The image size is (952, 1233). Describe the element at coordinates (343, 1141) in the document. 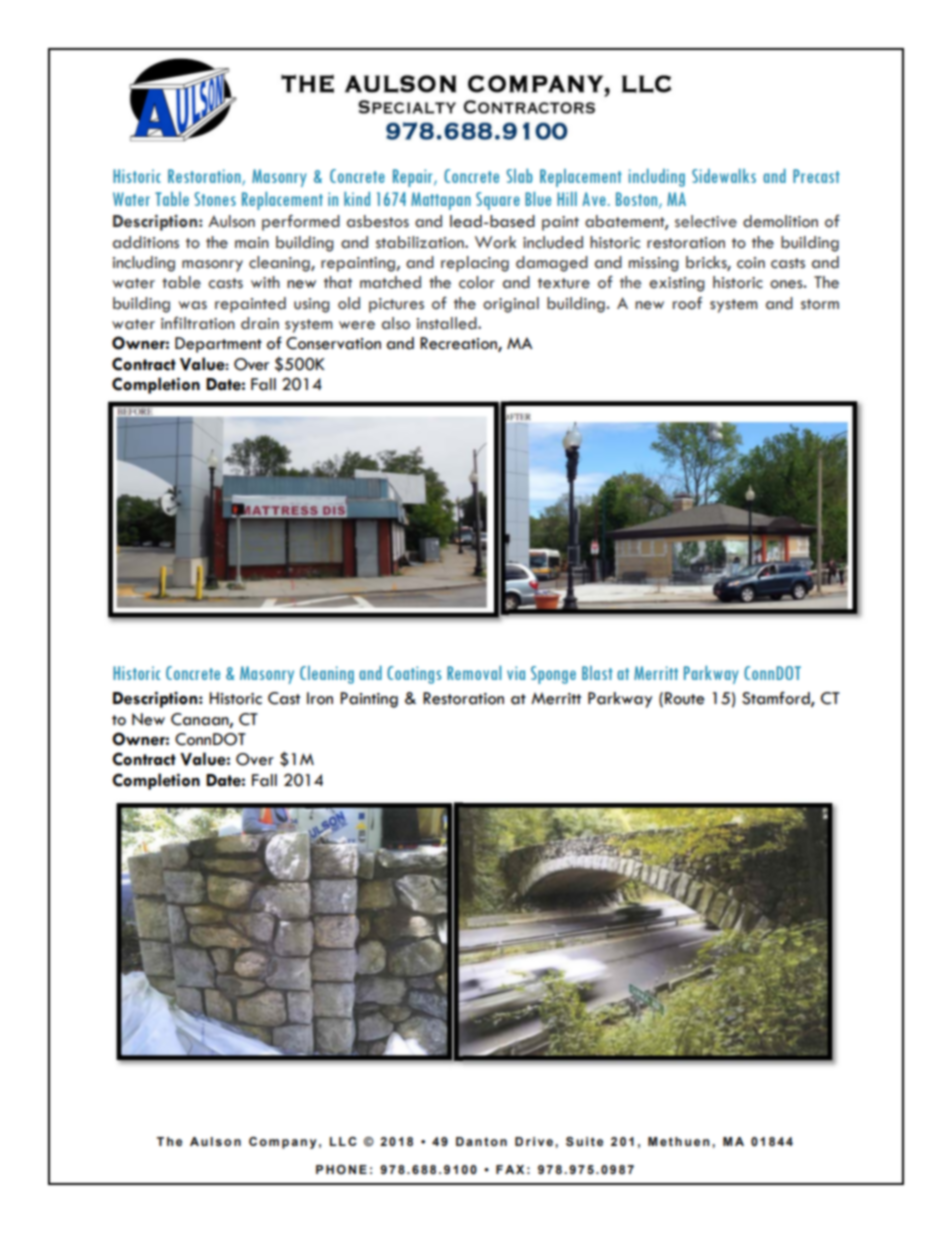

I see `LLC` at that location.
